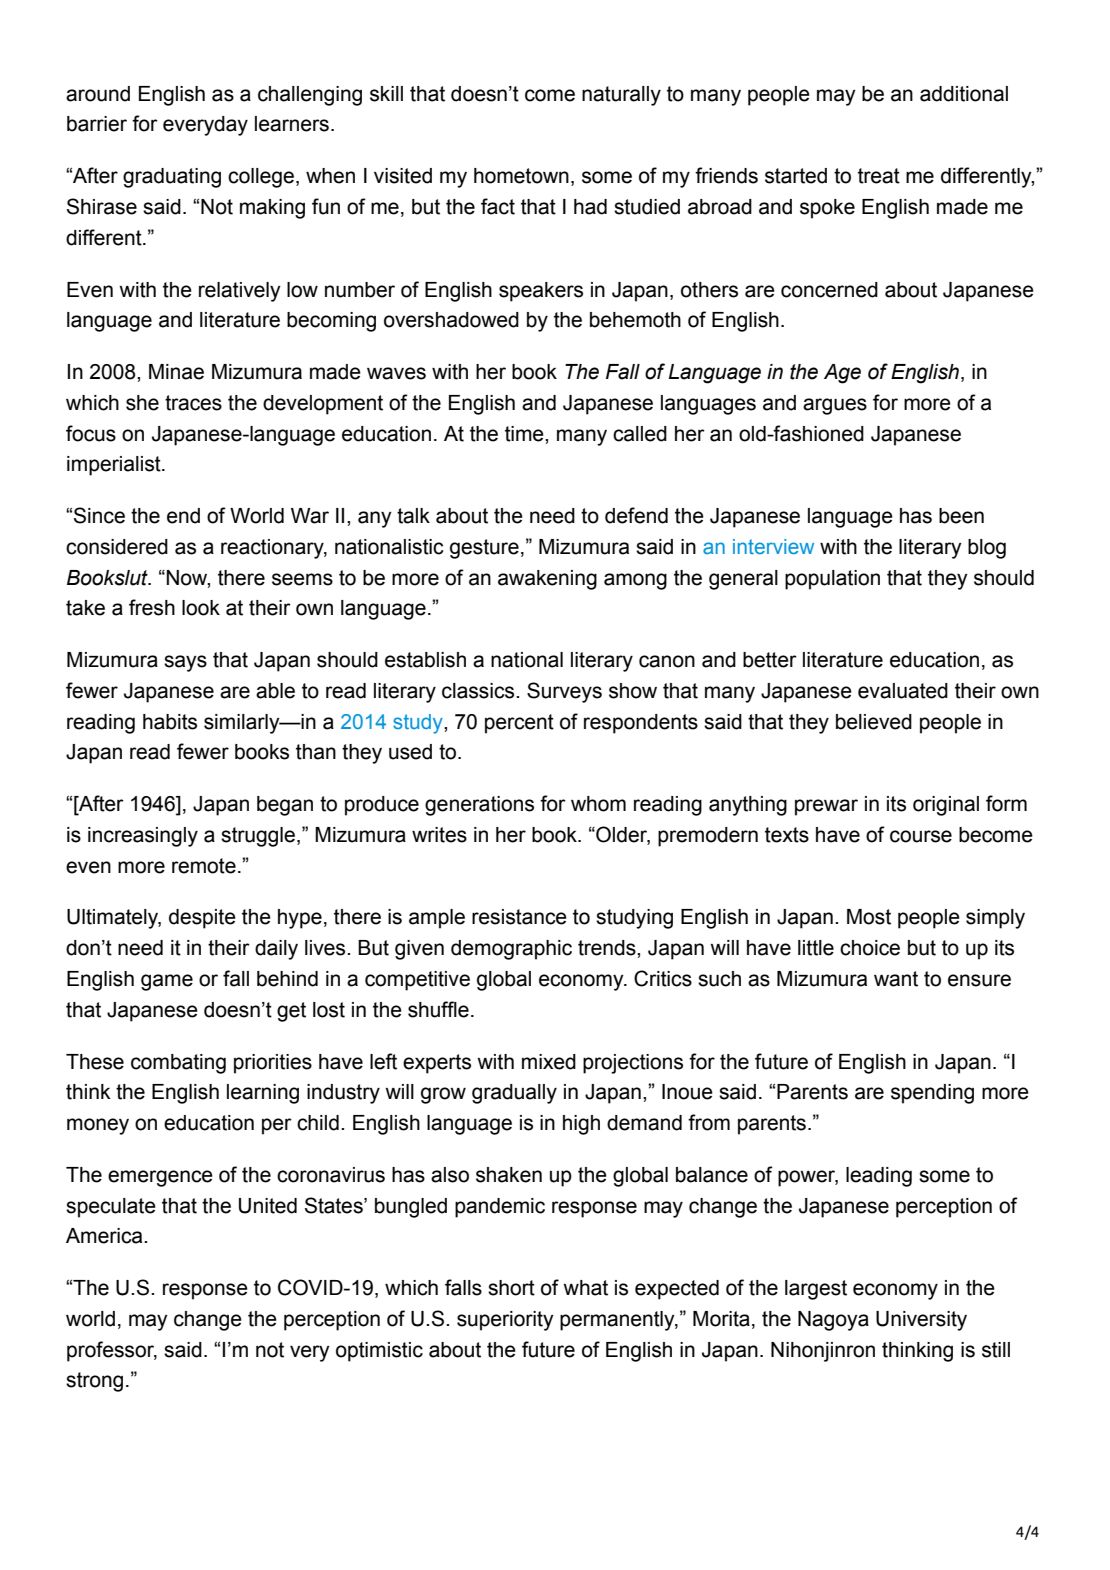  What do you see at coordinates (193, 403) in the screenshot?
I see `traces` at bounding box center [193, 403].
